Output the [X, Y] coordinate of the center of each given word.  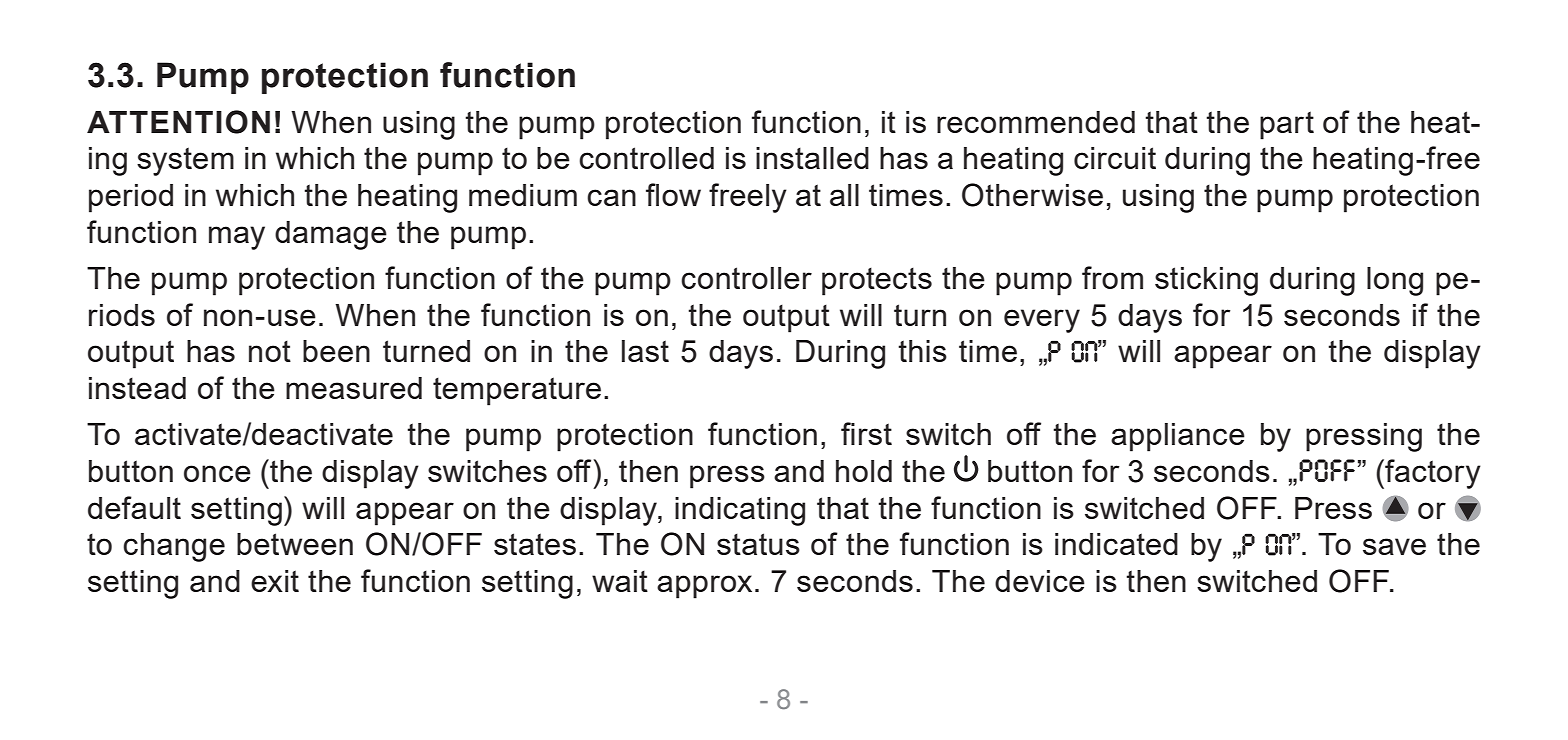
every [1042, 321]
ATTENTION [178, 122]
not [270, 351]
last [645, 351]
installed [812, 158]
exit [275, 581]
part [1287, 125]
